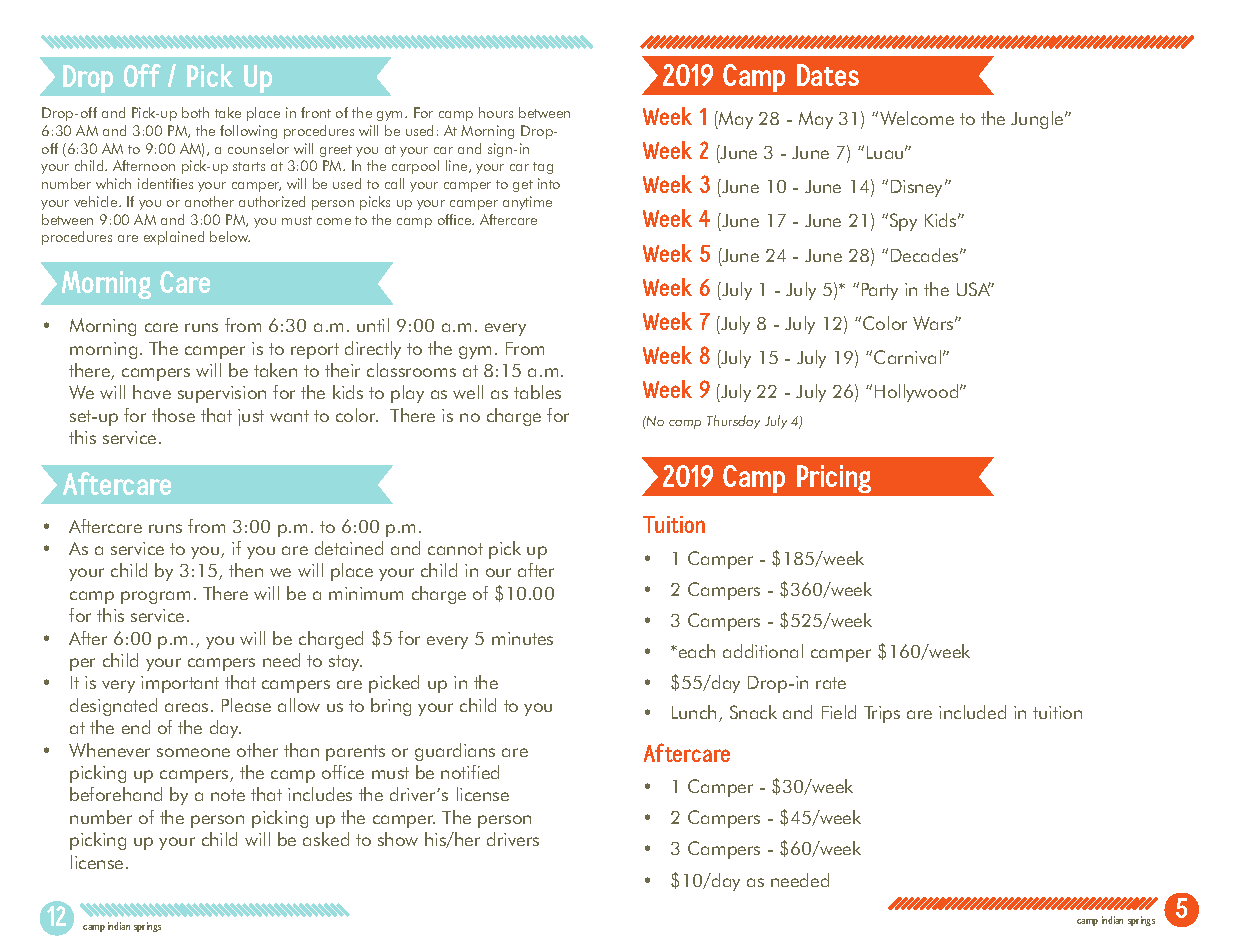  Describe the element at coordinates (537, 392) in the image. I see `tables` at that location.
